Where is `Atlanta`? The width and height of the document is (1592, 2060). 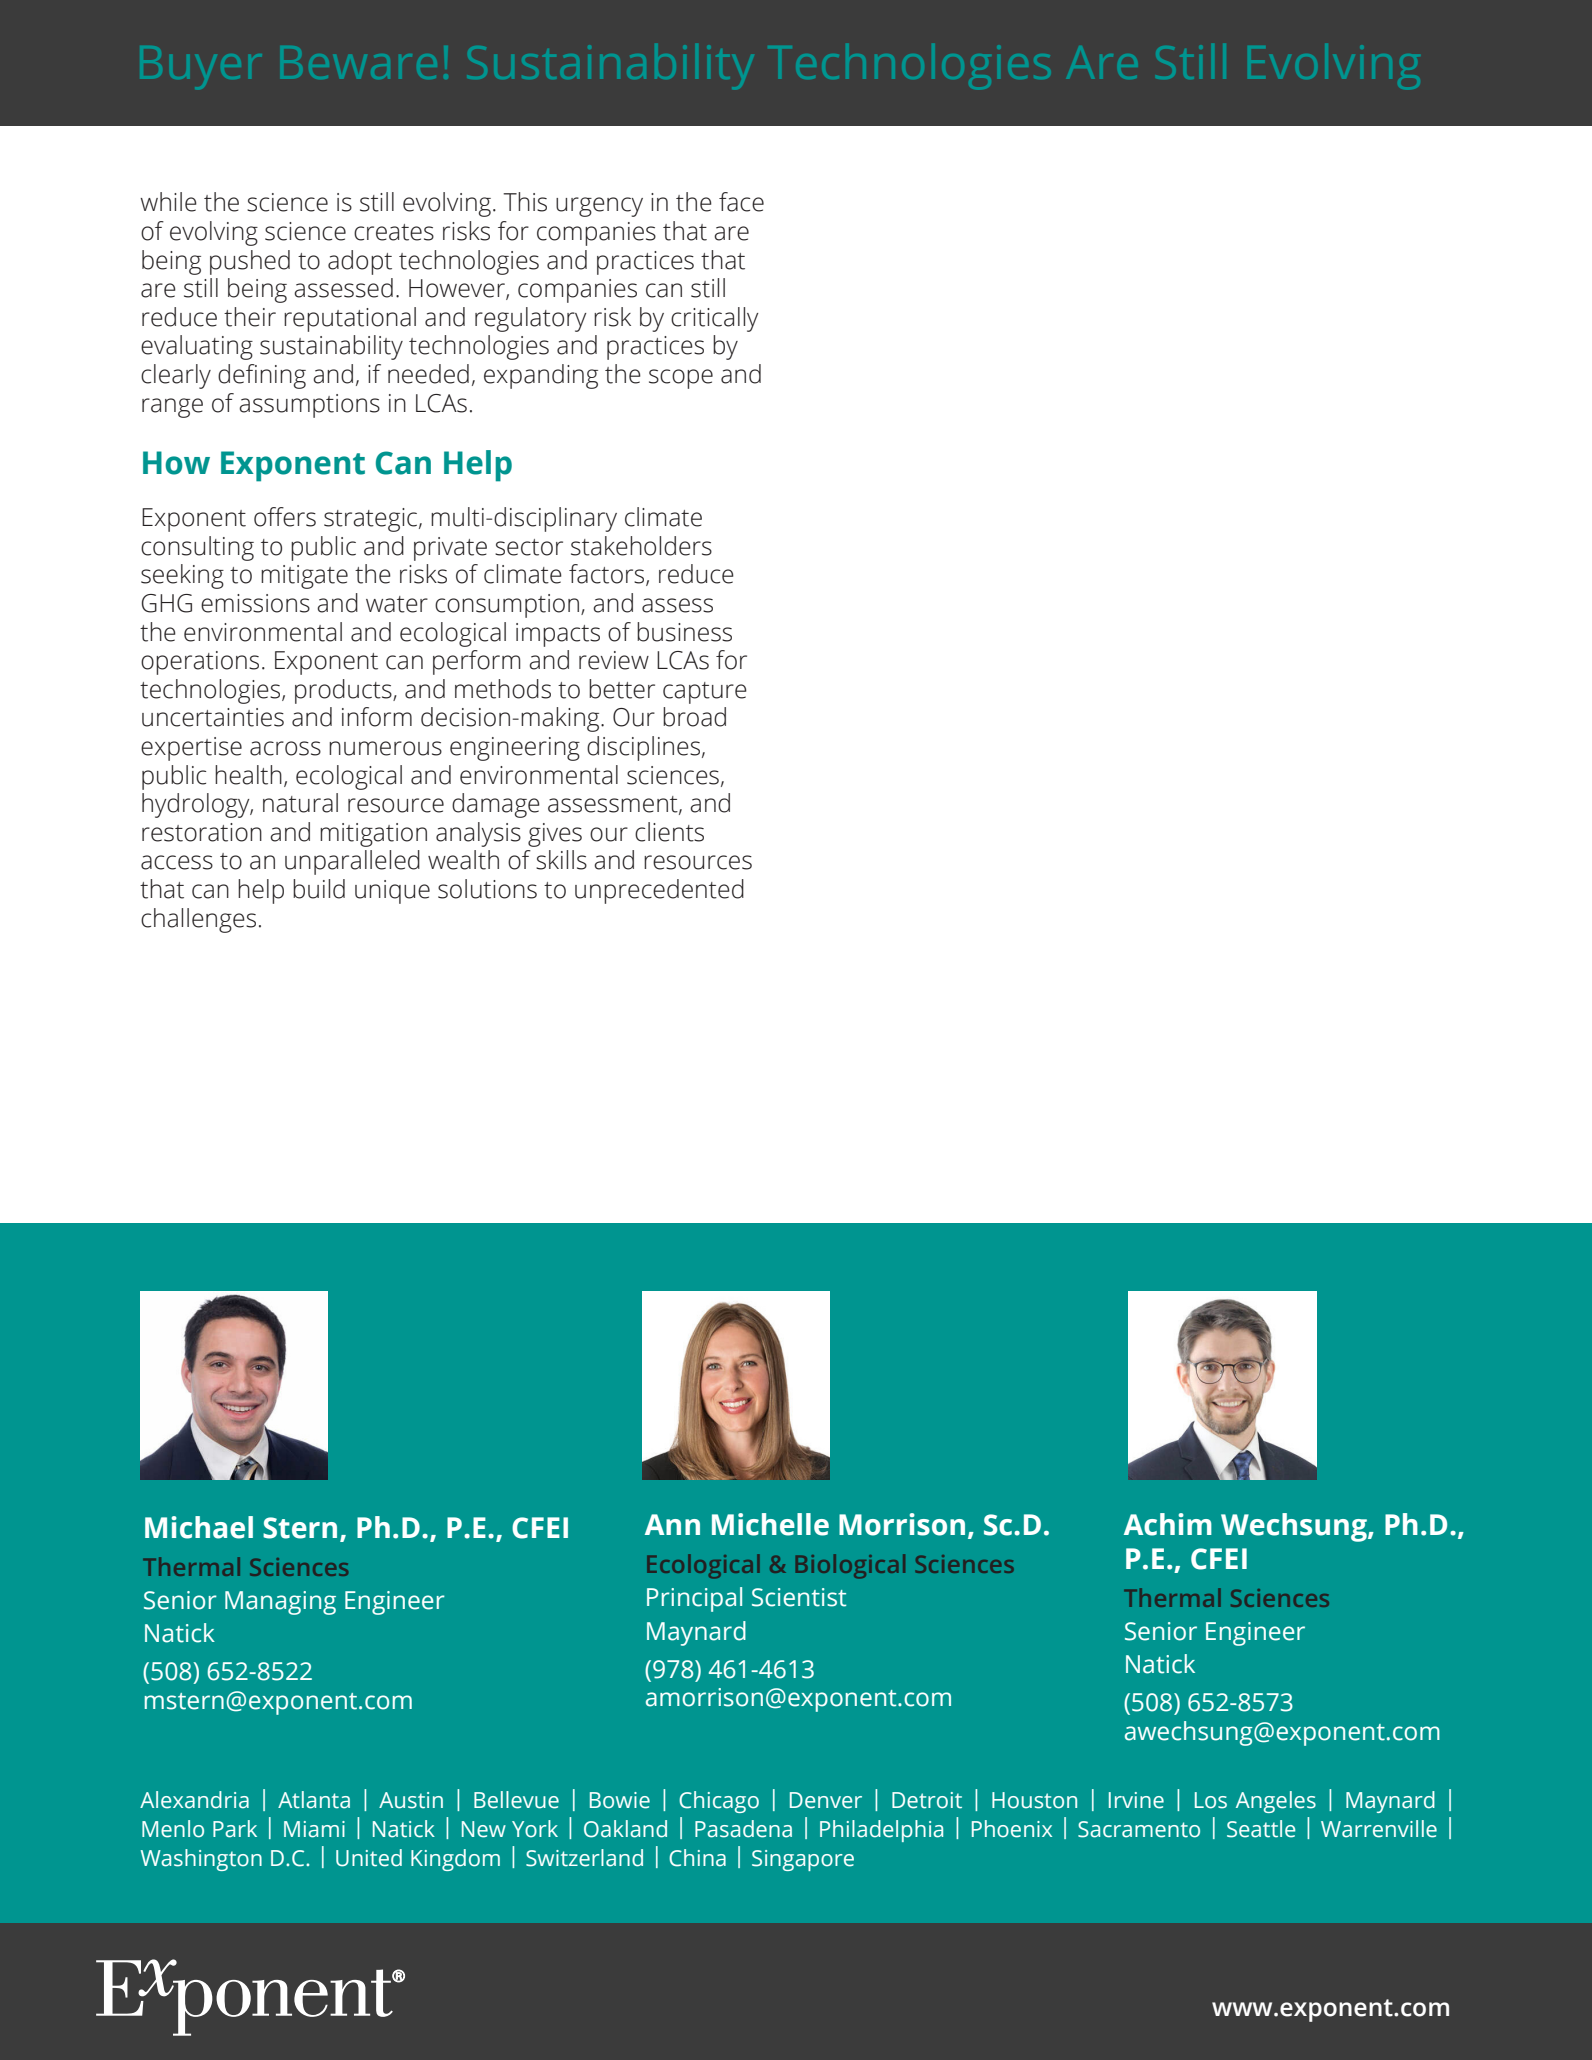
Atlanta is located at coordinates (314, 1800).
